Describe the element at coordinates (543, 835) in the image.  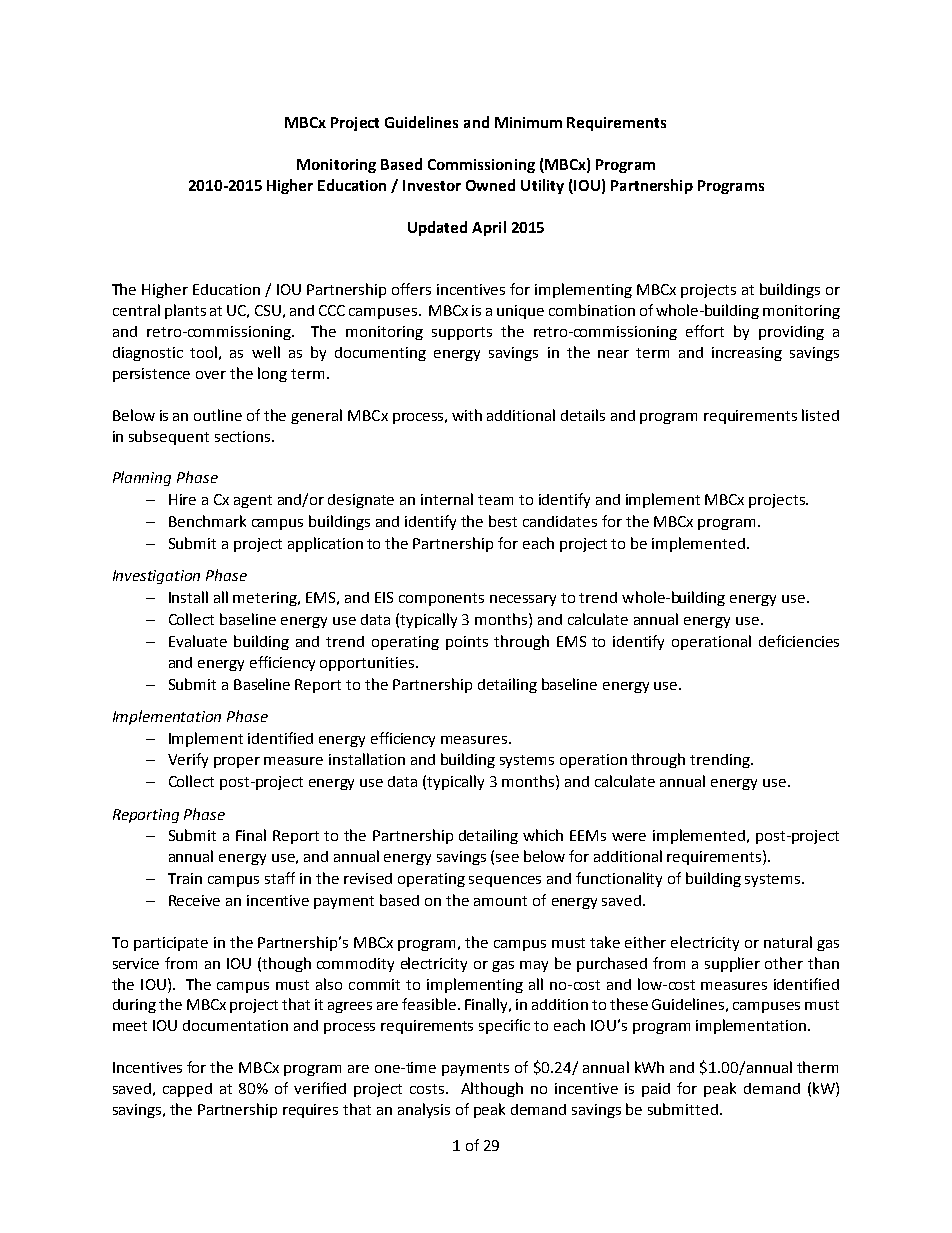
I see `which` at that location.
